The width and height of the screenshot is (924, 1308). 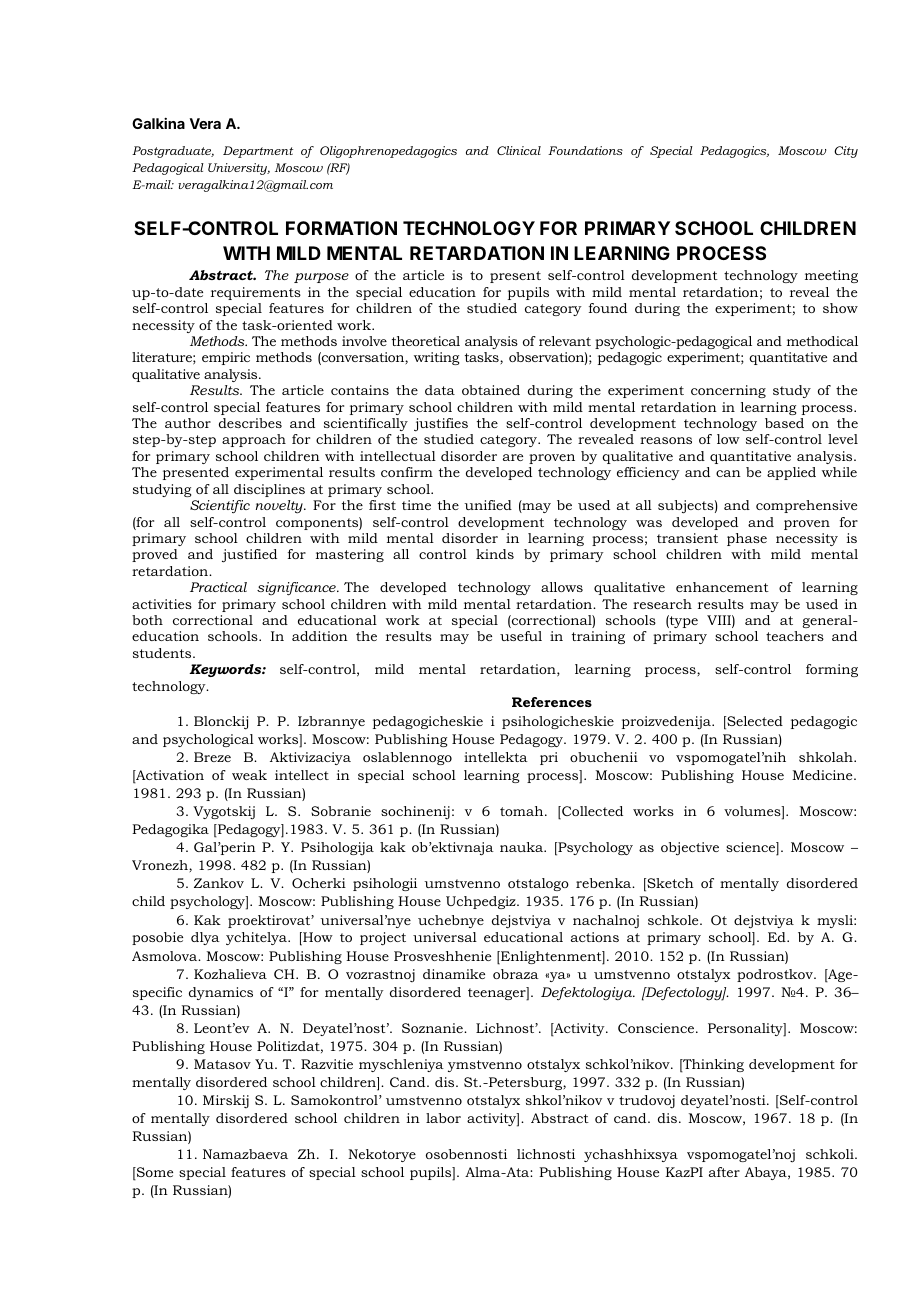 What do you see at coordinates (591, 812) in the screenshot?
I see `Collected` at bounding box center [591, 812].
